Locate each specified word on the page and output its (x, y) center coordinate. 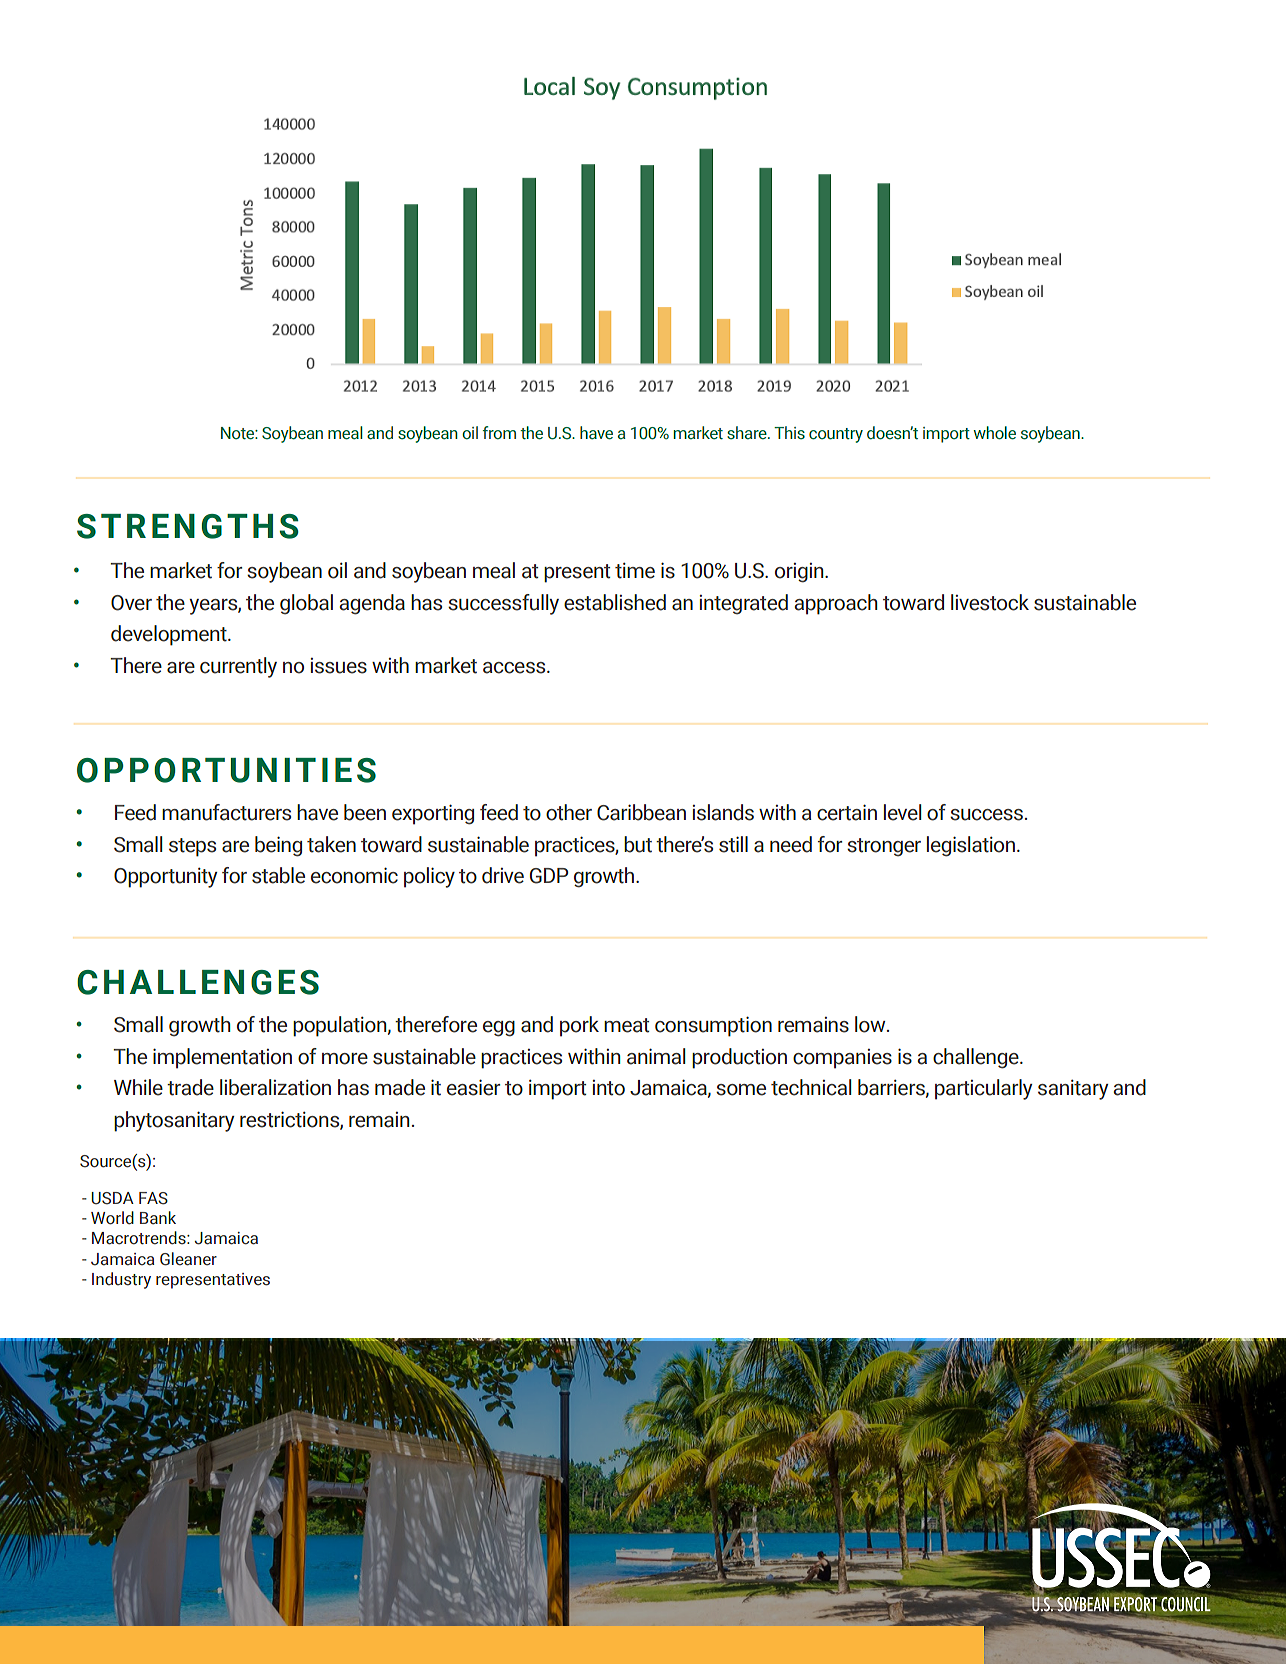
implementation (222, 1058)
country (836, 435)
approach (836, 604)
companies (842, 1059)
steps (192, 847)
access (515, 668)
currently (238, 667)
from (499, 433)
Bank (158, 1218)
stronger (884, 847)
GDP (549, 876)
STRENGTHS (188, 526)
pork (579, 1026)
